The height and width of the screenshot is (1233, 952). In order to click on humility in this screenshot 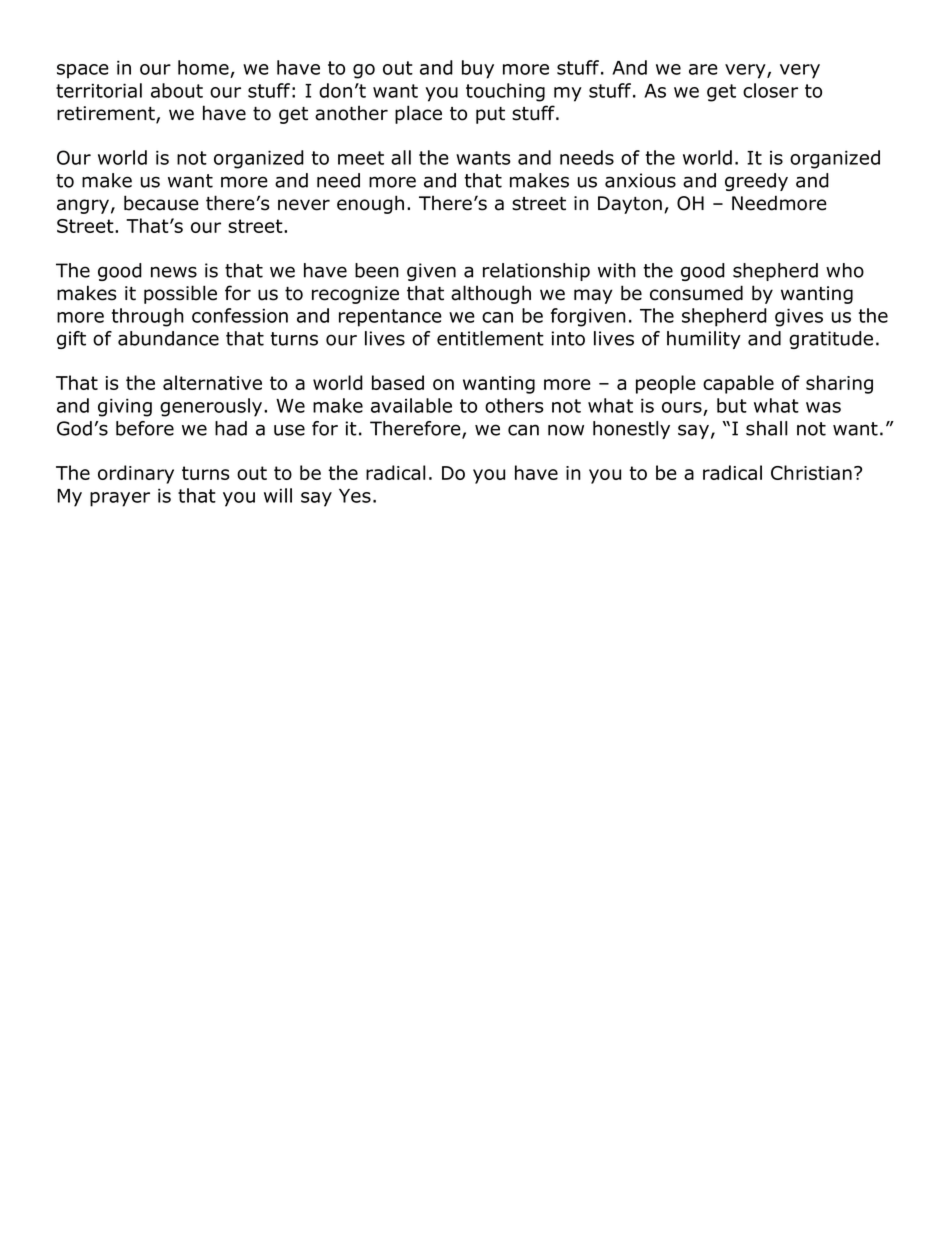, I will do `click(704, 340)`.
